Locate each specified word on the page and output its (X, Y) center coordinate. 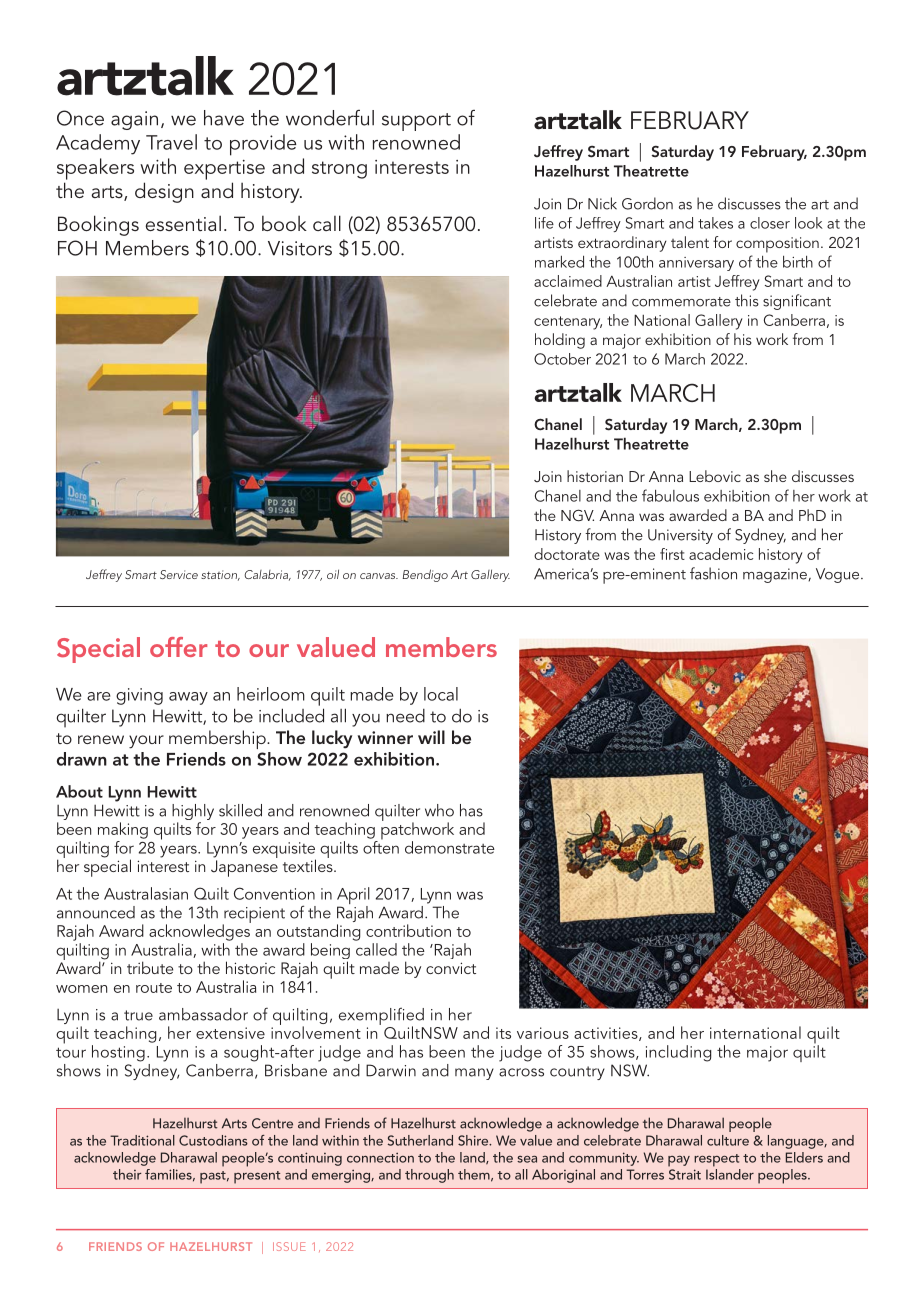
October (562, 359)
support (416, 122)
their (127, 1174)
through (429, 1176)
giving (139, 696)
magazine (776, 575)
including (678, 1053)
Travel (171, 142)
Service (179, 574)
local (441, 694)
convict (451, 968)
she (775, 476)
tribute (150, 967)
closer (770, 223)
